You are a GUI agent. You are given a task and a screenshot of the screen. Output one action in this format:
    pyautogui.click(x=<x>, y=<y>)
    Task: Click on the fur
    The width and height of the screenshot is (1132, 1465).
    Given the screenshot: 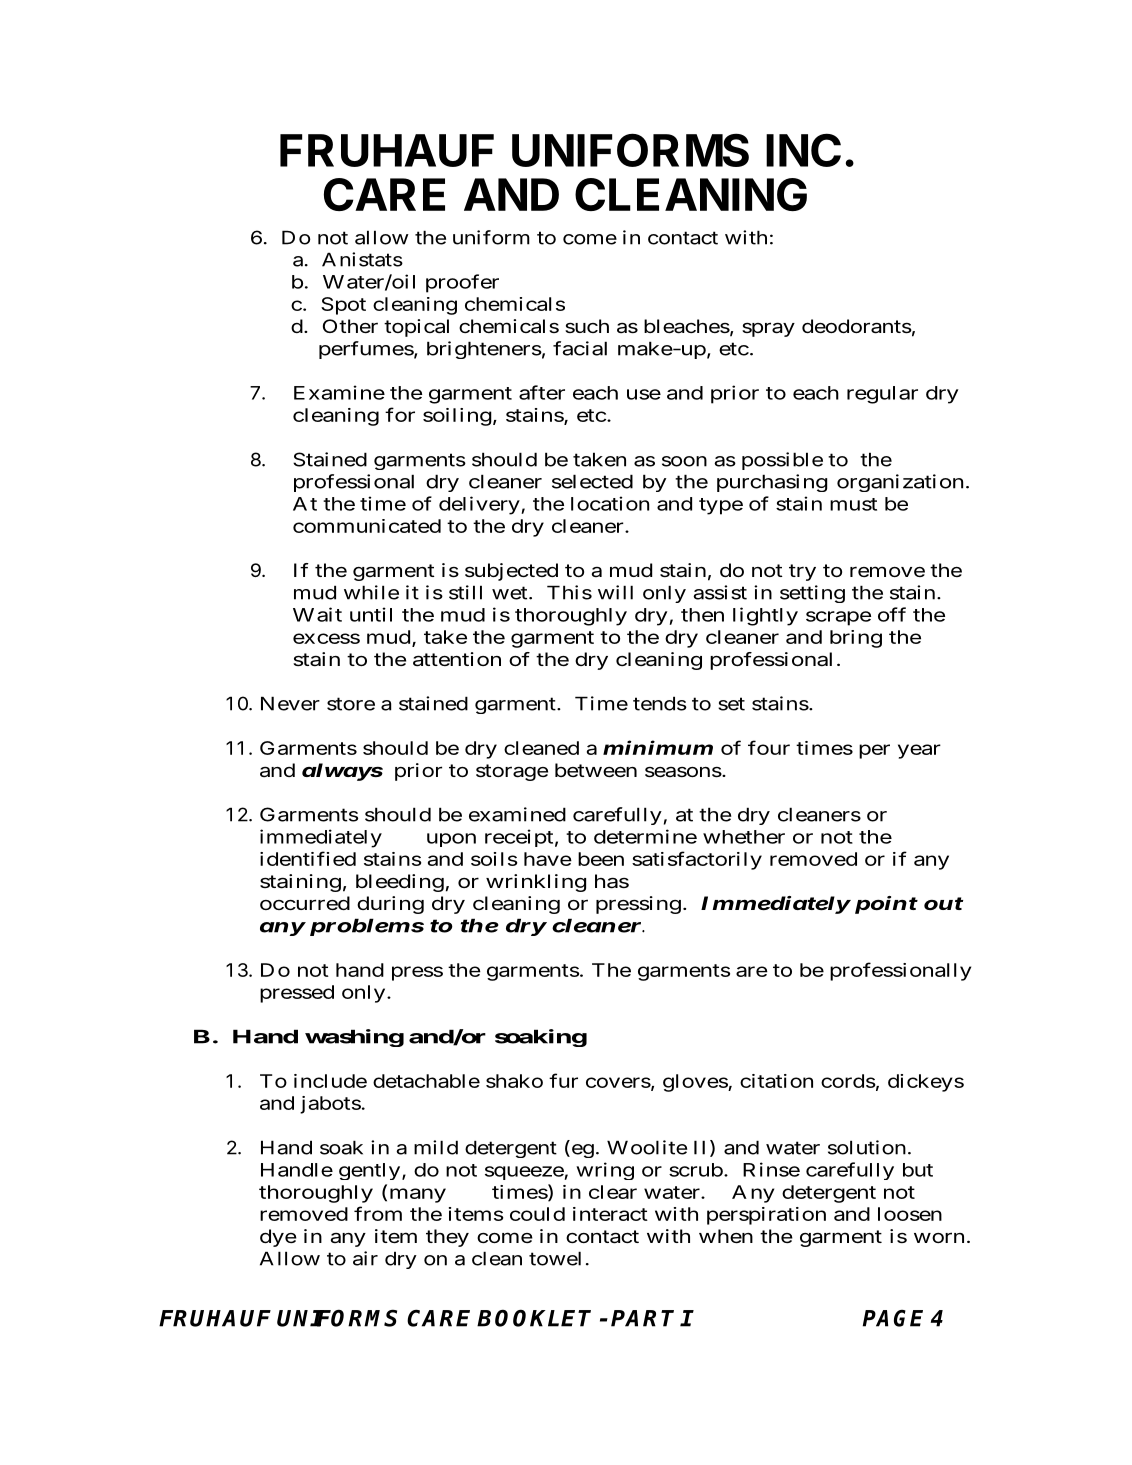 What is the action you would take?
    pyautogui.click(x=563, y=1080)
